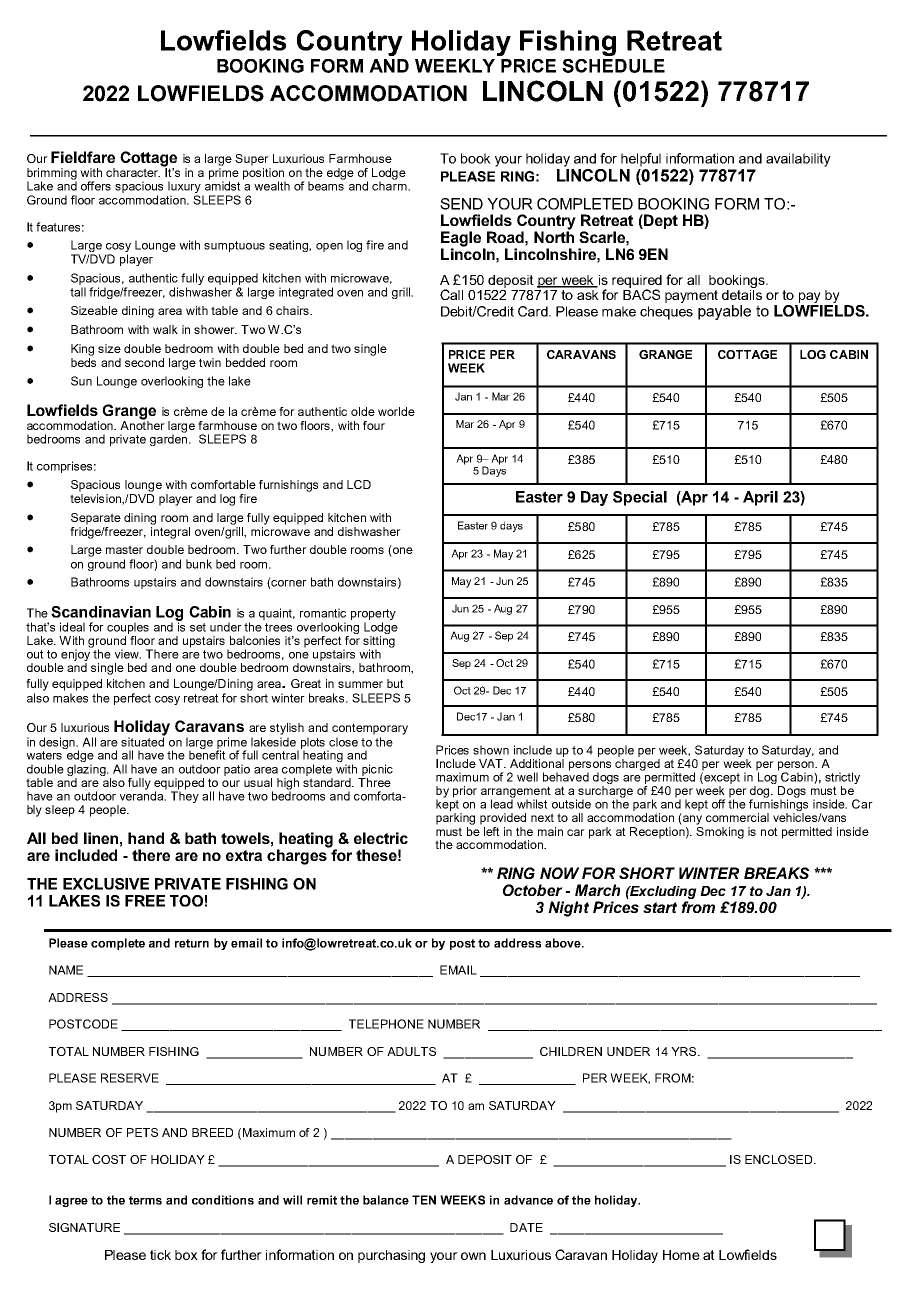 Image resolution: width=924 pixels, height=1308 pixels. What do you see at coordinates (390, 185) in the screenshot?
I see `charm` at bounding box center [390, 185].
